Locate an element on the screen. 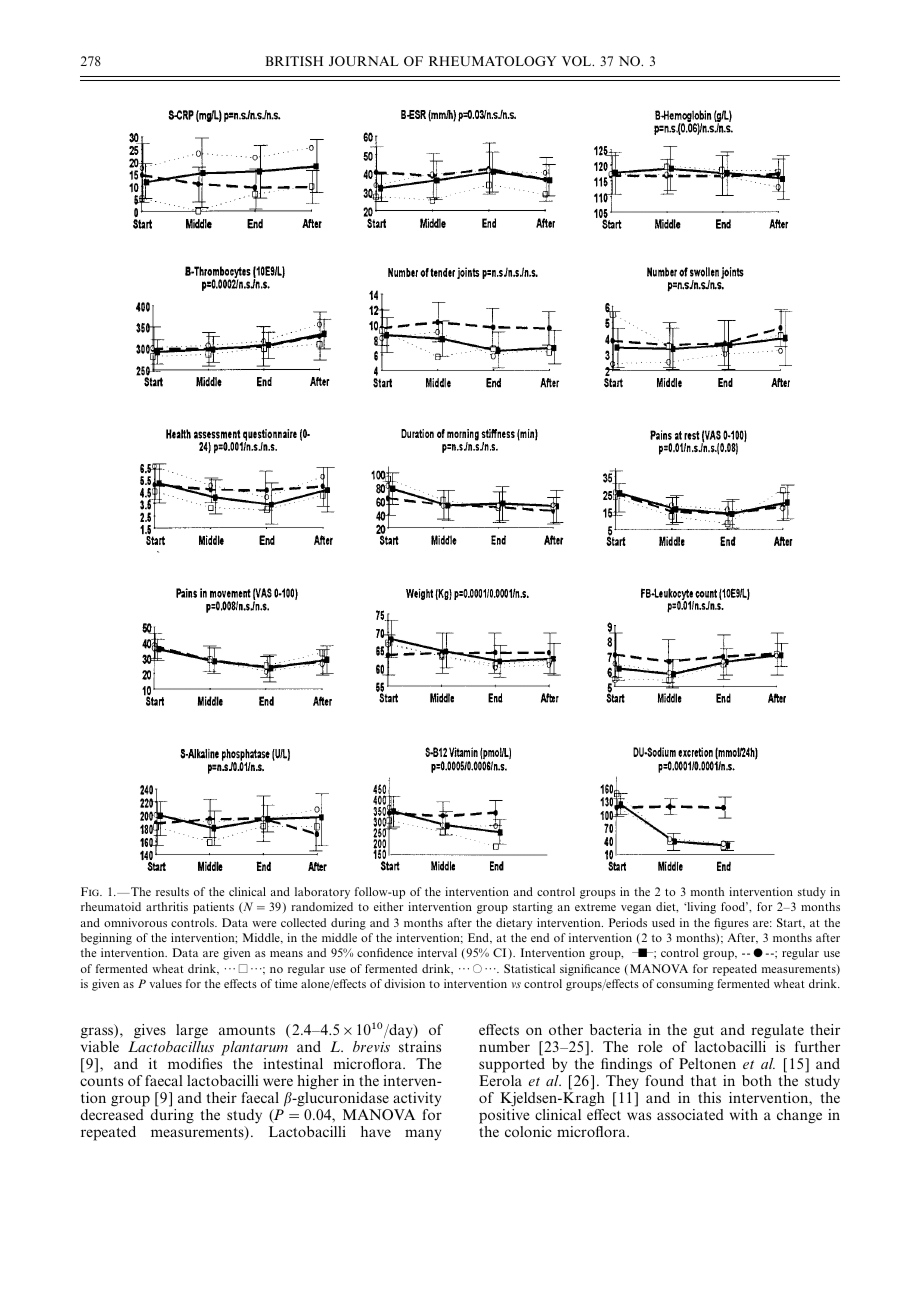  results is located at coordinates (172, 891).
